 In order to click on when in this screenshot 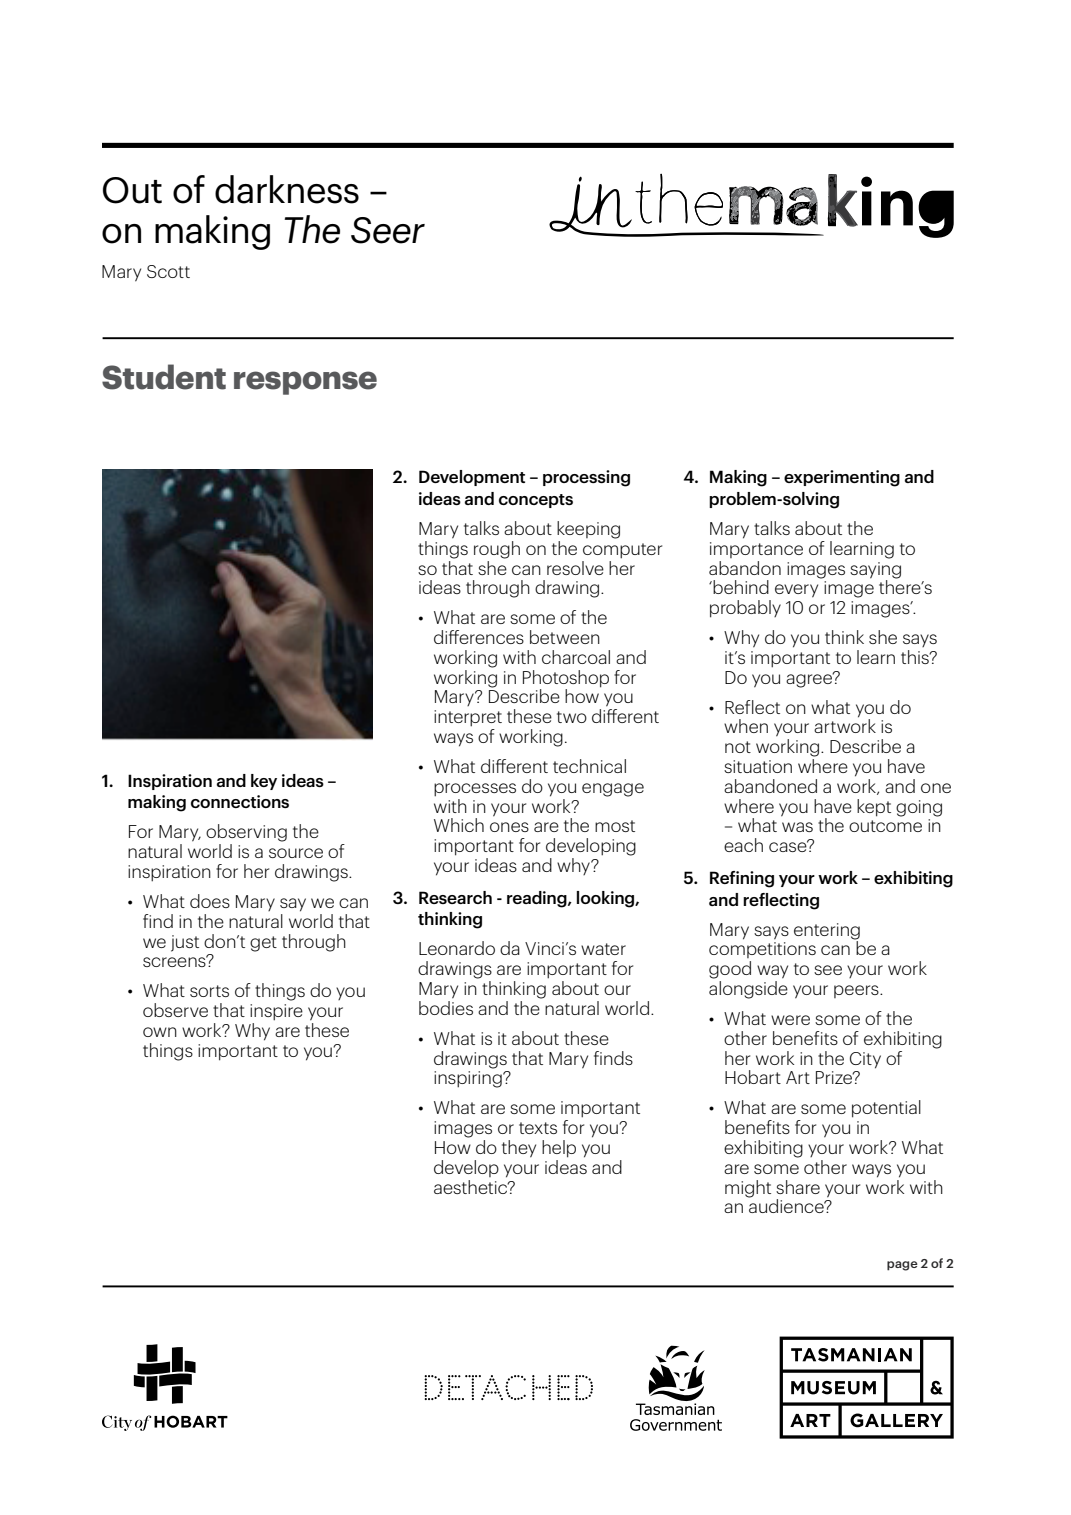, I will do `click(746, 726)`.
